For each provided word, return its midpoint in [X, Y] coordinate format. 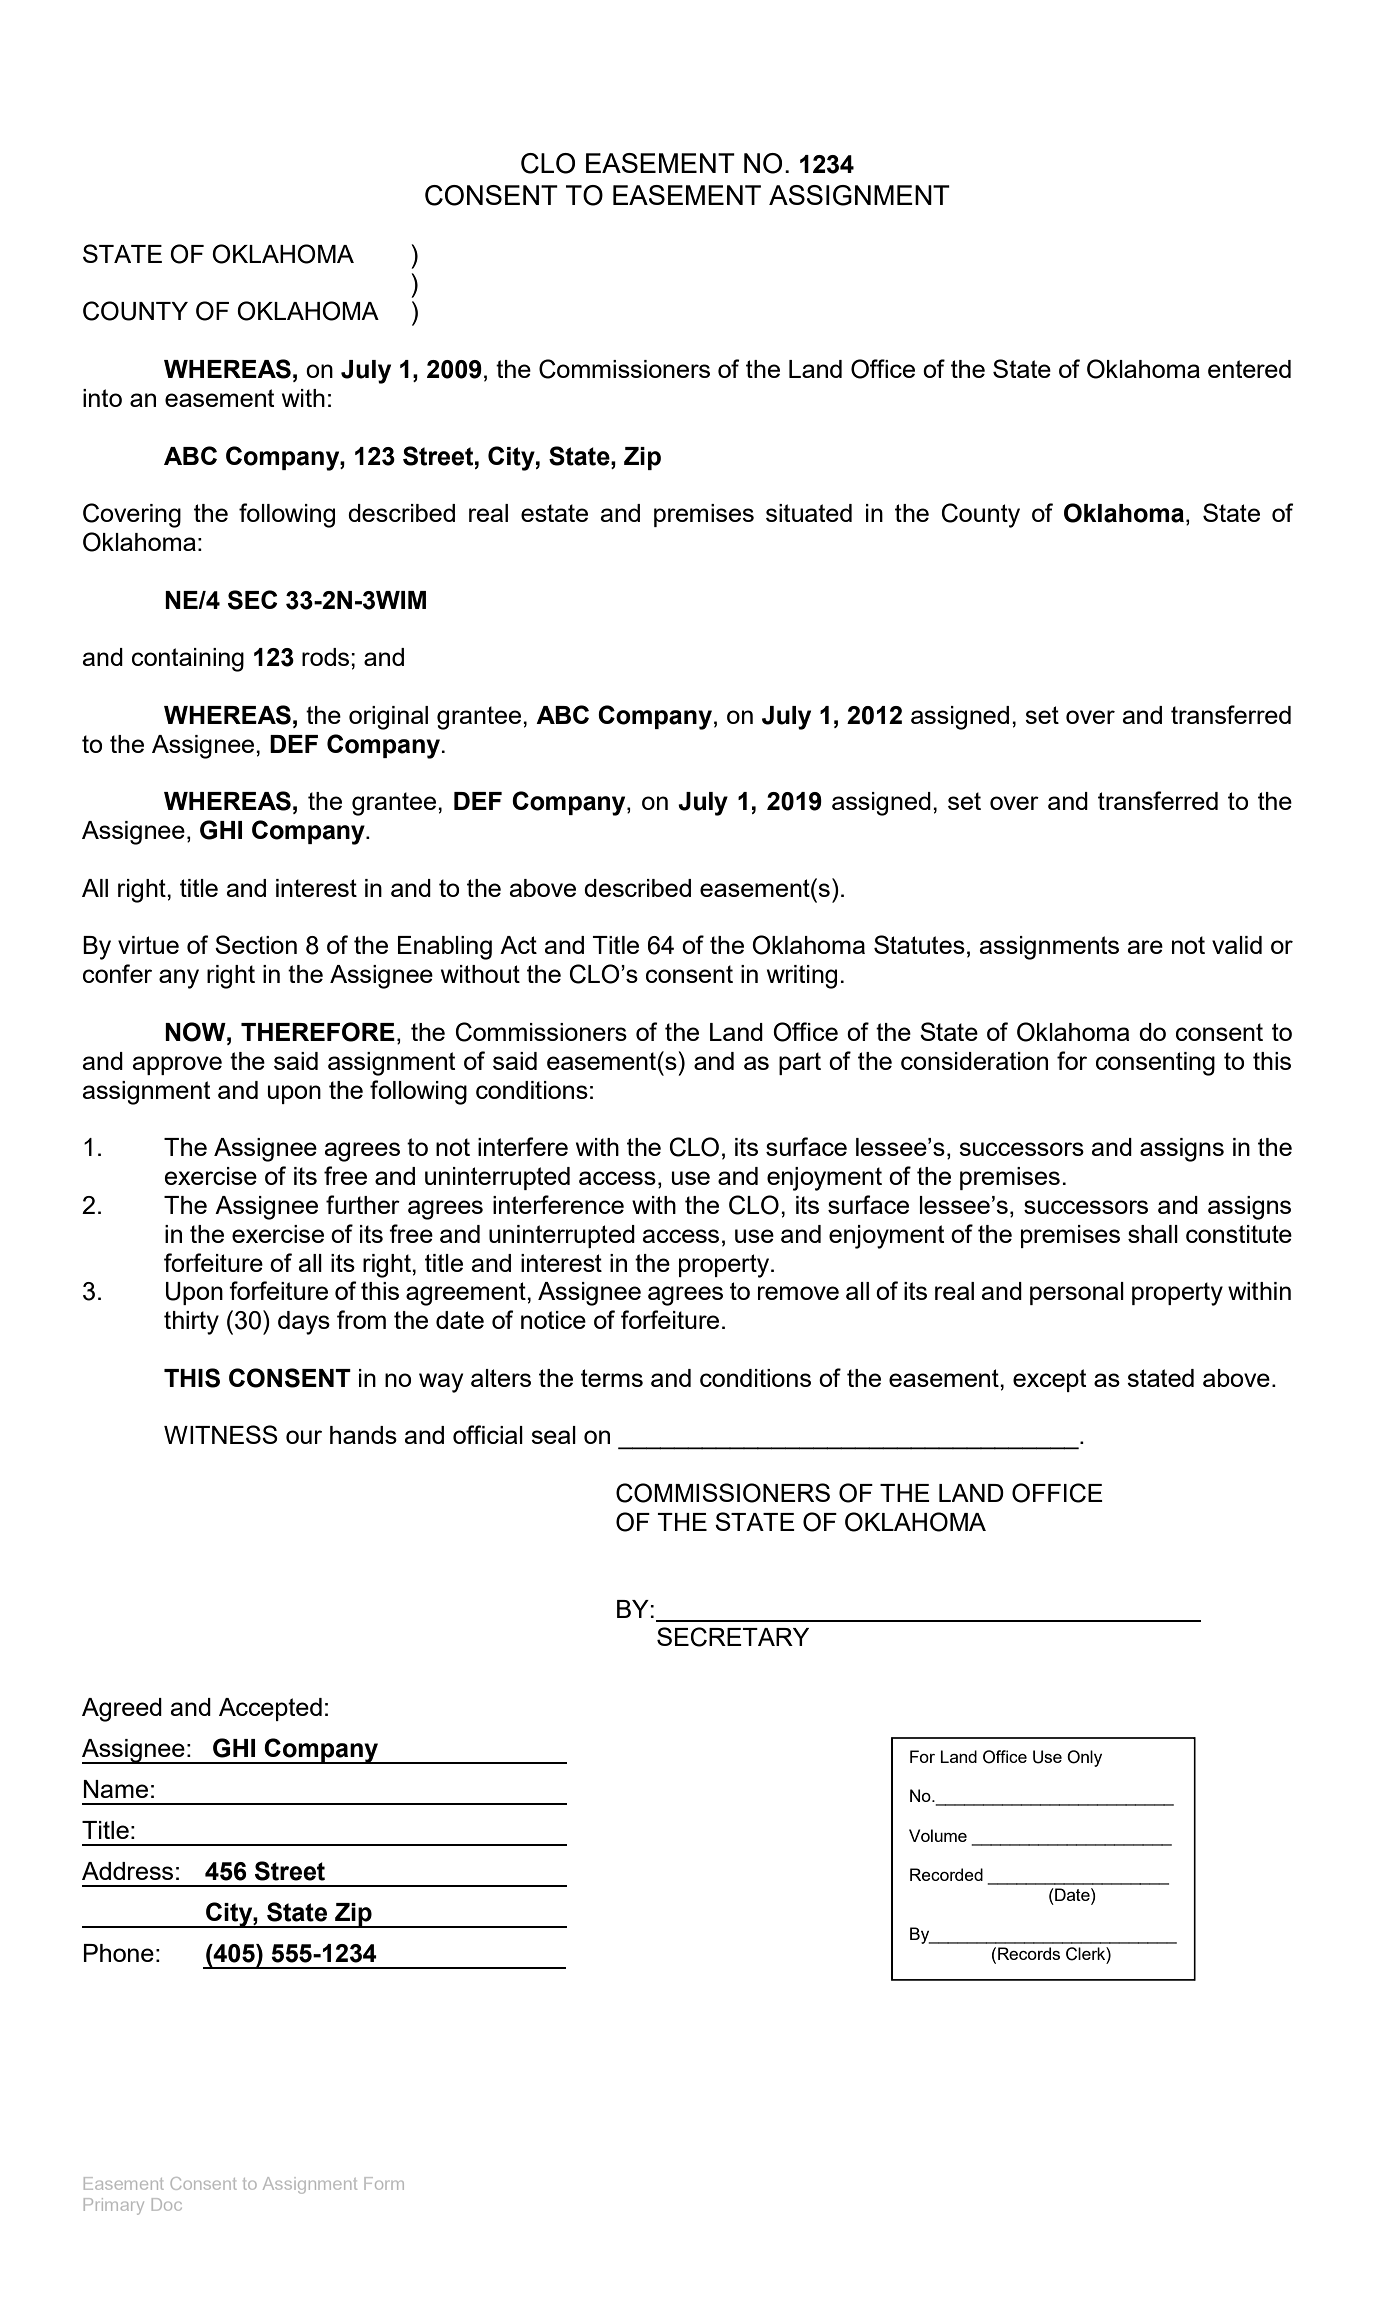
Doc [167, 2204]
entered [1249, 369]
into [102, 398]
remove [798, 1293]
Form [384, 2183]
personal [1077, 1293]
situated [809, 513]
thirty [191, 1323]
